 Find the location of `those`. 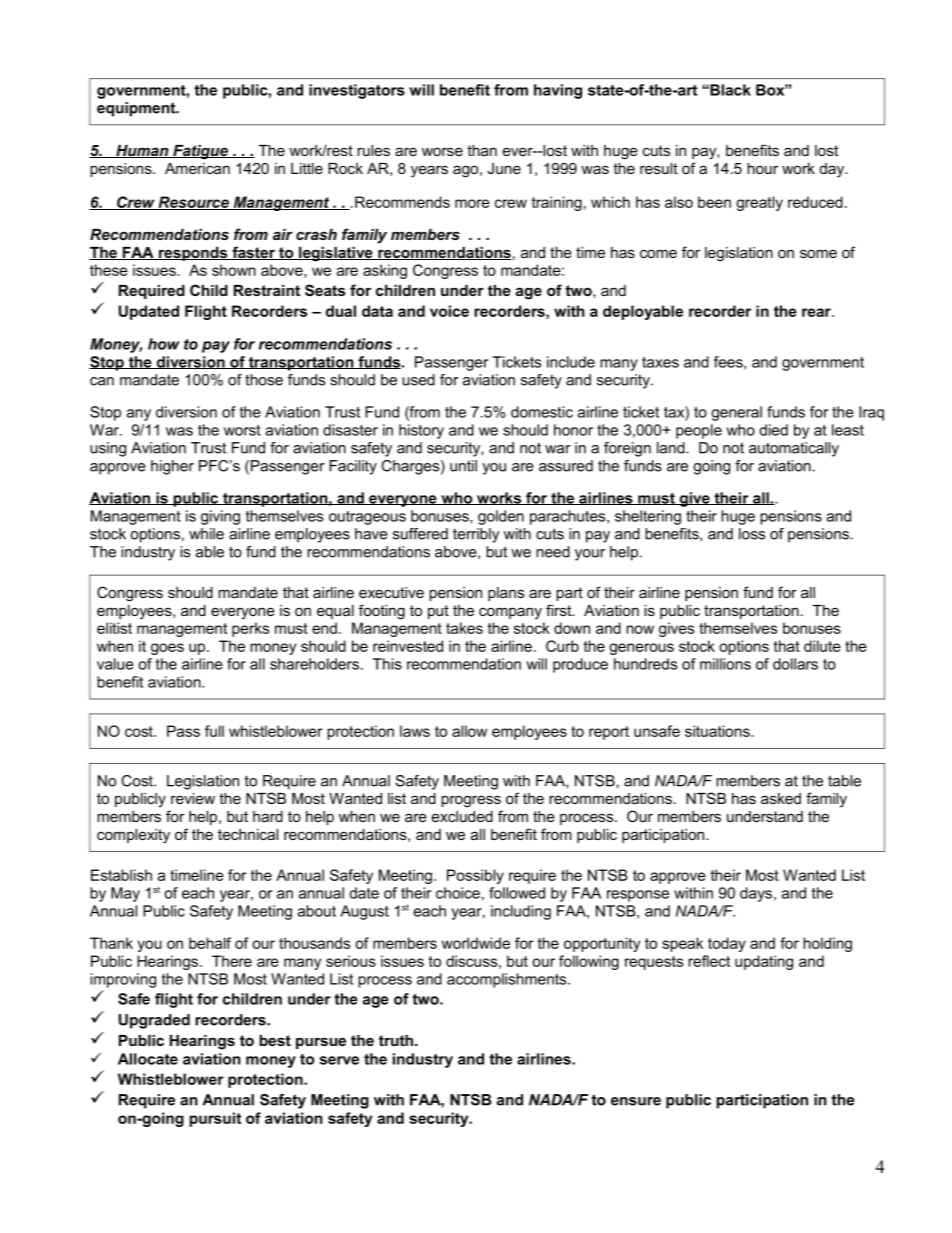

those is located at coordinates (264, 380).
